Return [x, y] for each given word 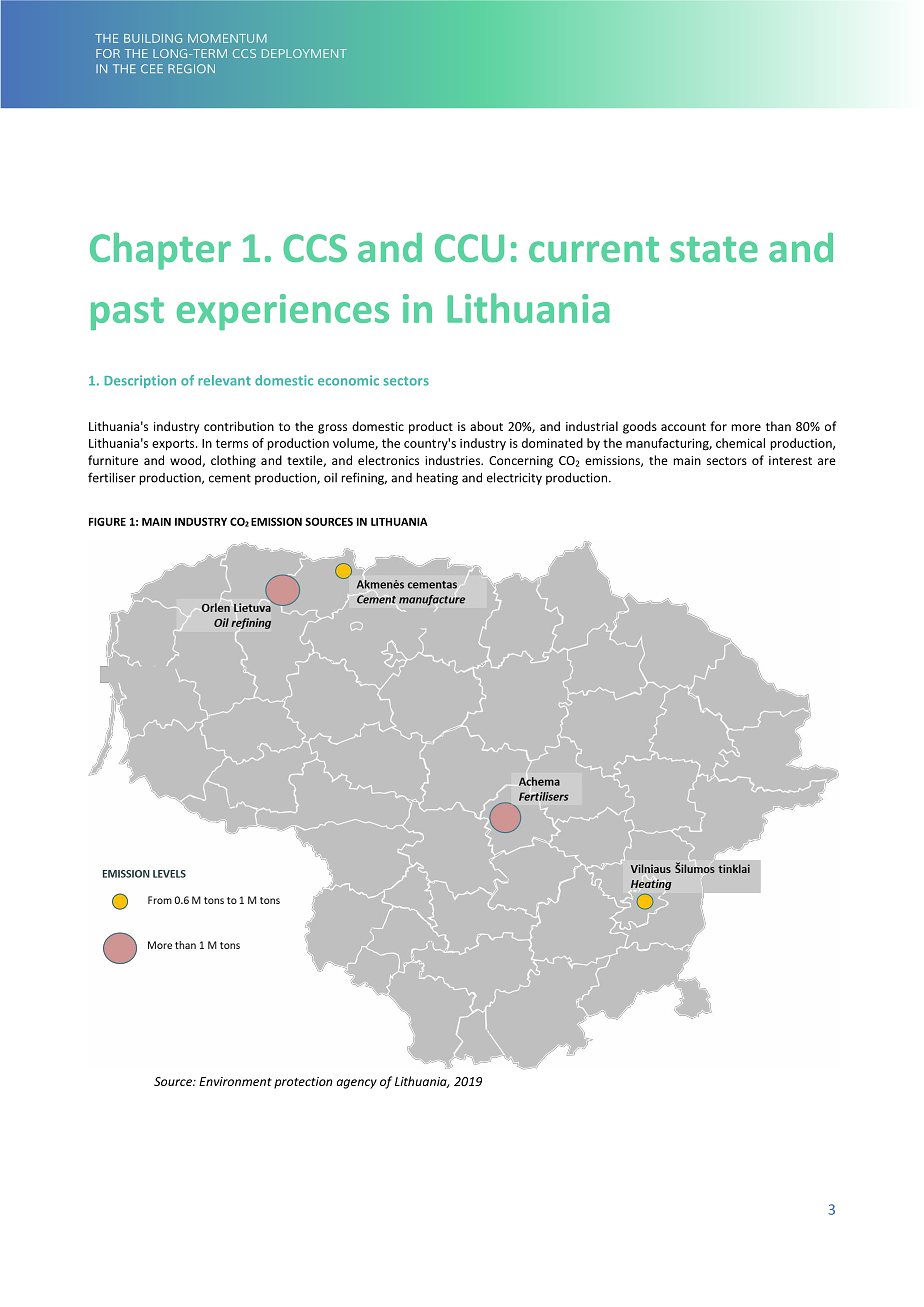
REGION [191, 68]
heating [437, 478]
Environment [235, 1081]
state [714, 249]
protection [303, 1083]
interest [790, 460]
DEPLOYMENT [304, 53]
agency [357, 1084]
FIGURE [107, 521]
